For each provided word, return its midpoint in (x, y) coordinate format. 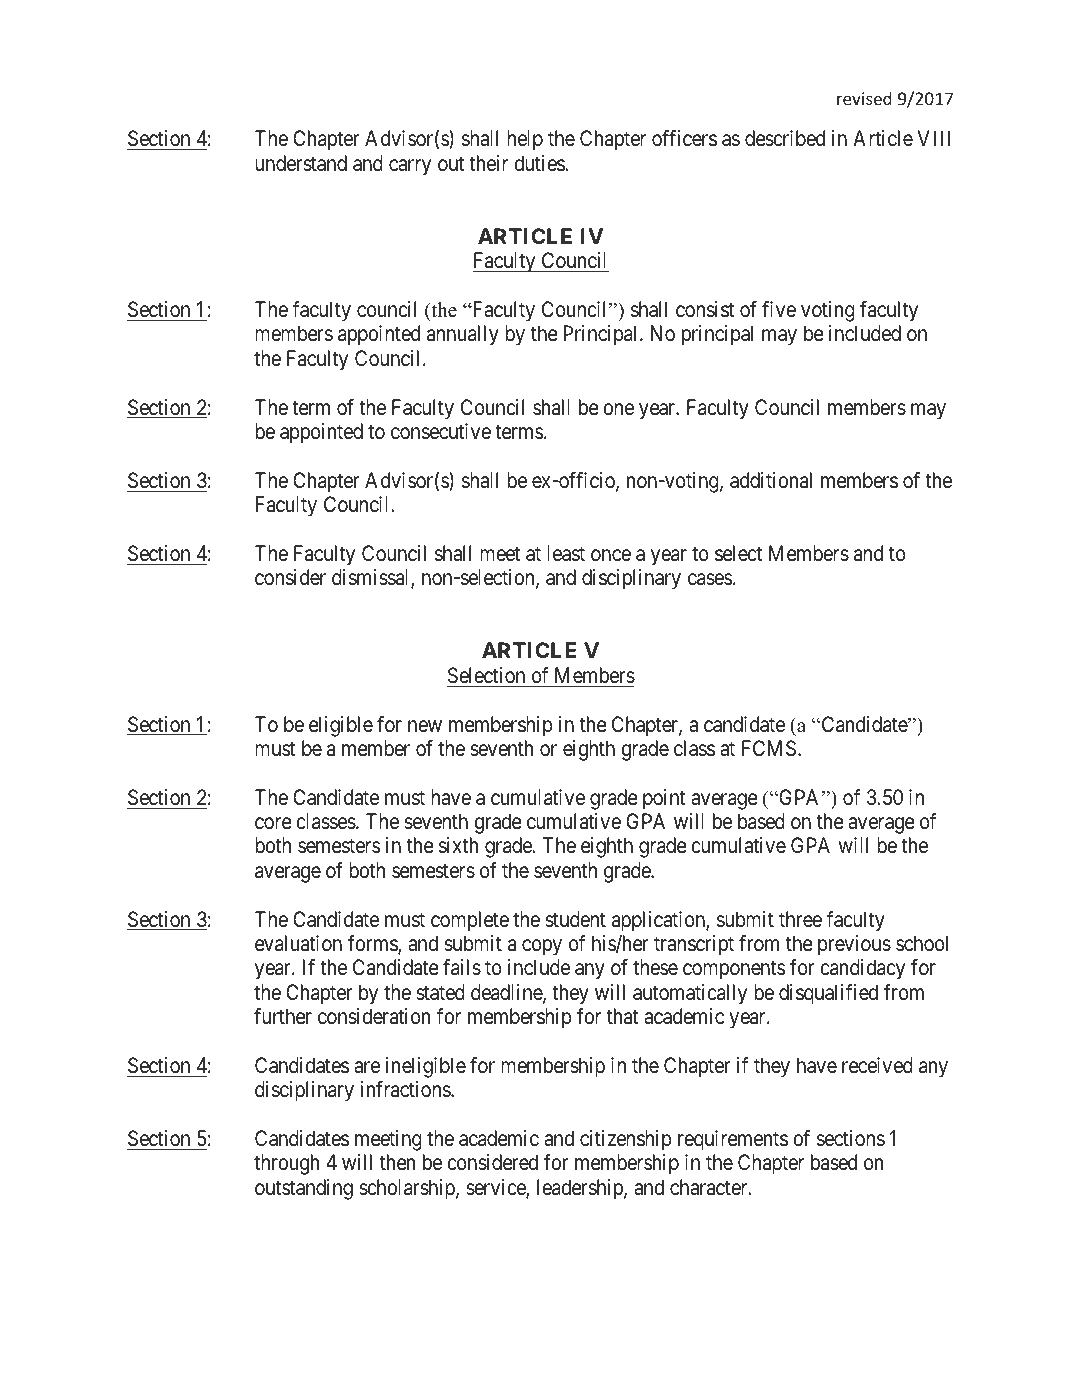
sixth (458, 845)
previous (854, 945)
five (779, 309)
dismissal (372, 578)
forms (373, 944)
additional (771, 480)
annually (463, 335)
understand (301, 163)
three (800, 919)
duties (539, 163)
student (575, 919)
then (397, 1162)
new (425, 726)
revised (864, 98)
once (611, 555)
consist (705, 309)
